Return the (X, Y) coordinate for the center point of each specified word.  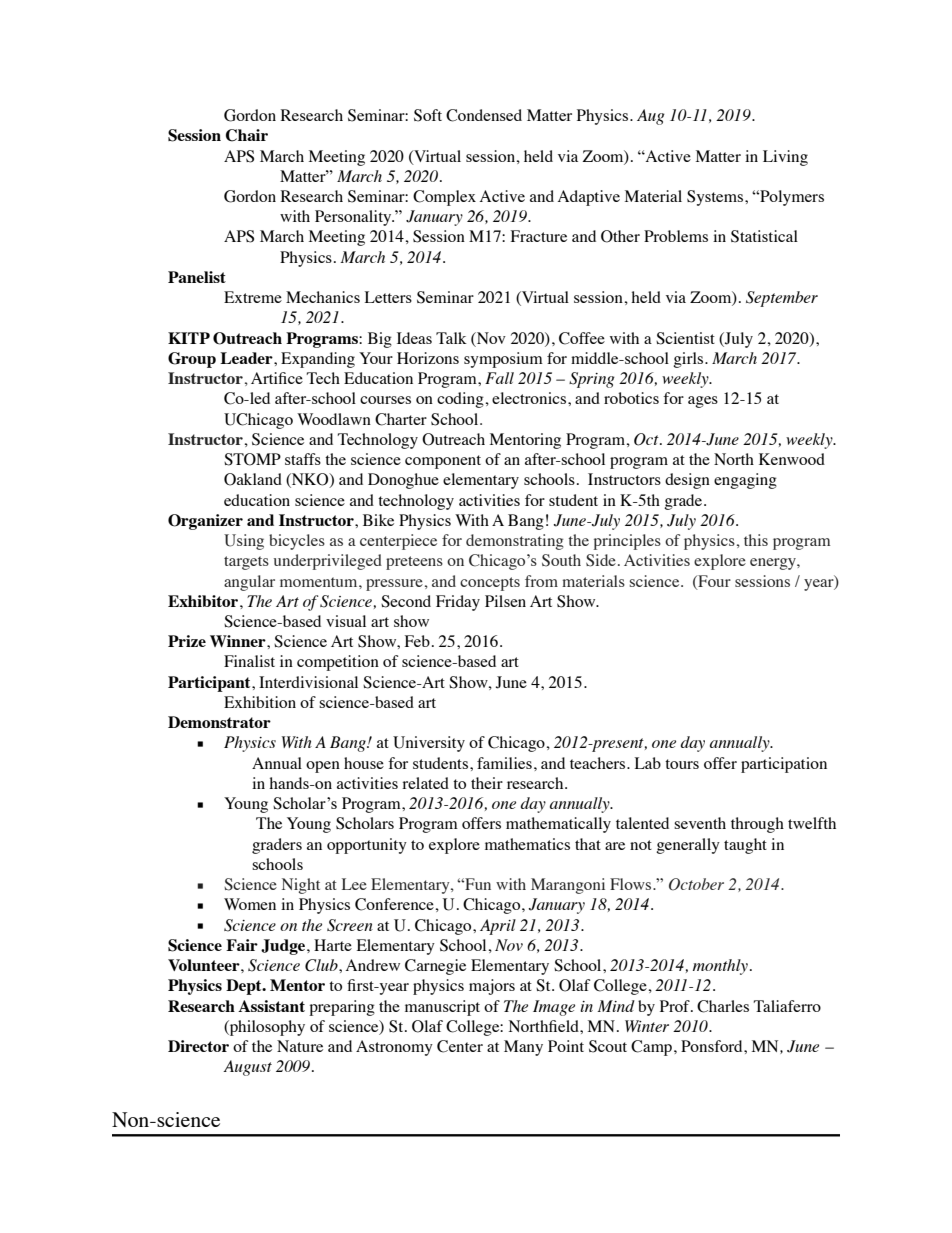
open (323, 767)
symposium (503, 360)
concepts (490, 584)
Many (523, 1048)
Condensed (484, 115)
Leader (247, 358)
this (756, 540)
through (757, 825)
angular (249, 583)
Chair (247, 135)
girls (689, 360)
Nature (300, 1046)
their (487, 783)
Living (785, 158)
